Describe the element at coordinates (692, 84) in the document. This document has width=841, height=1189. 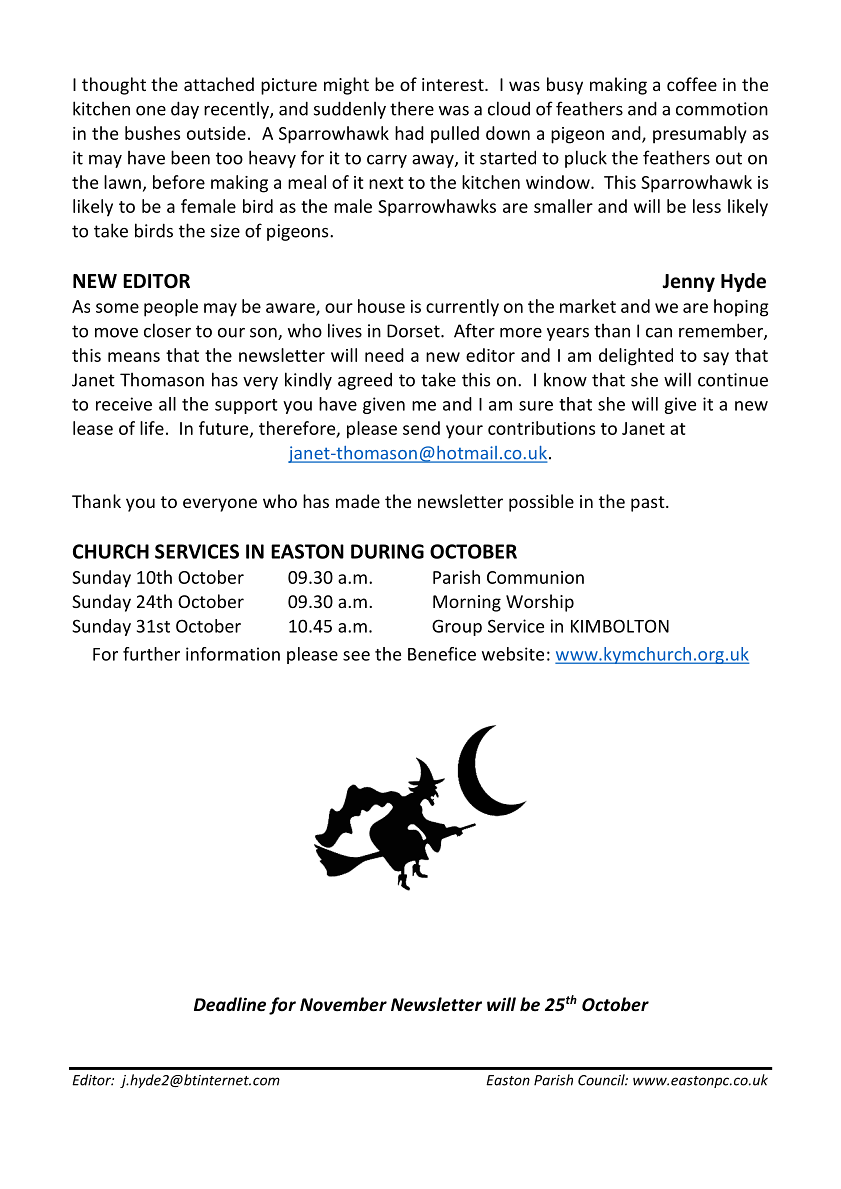
I see `coffee` at that location.
